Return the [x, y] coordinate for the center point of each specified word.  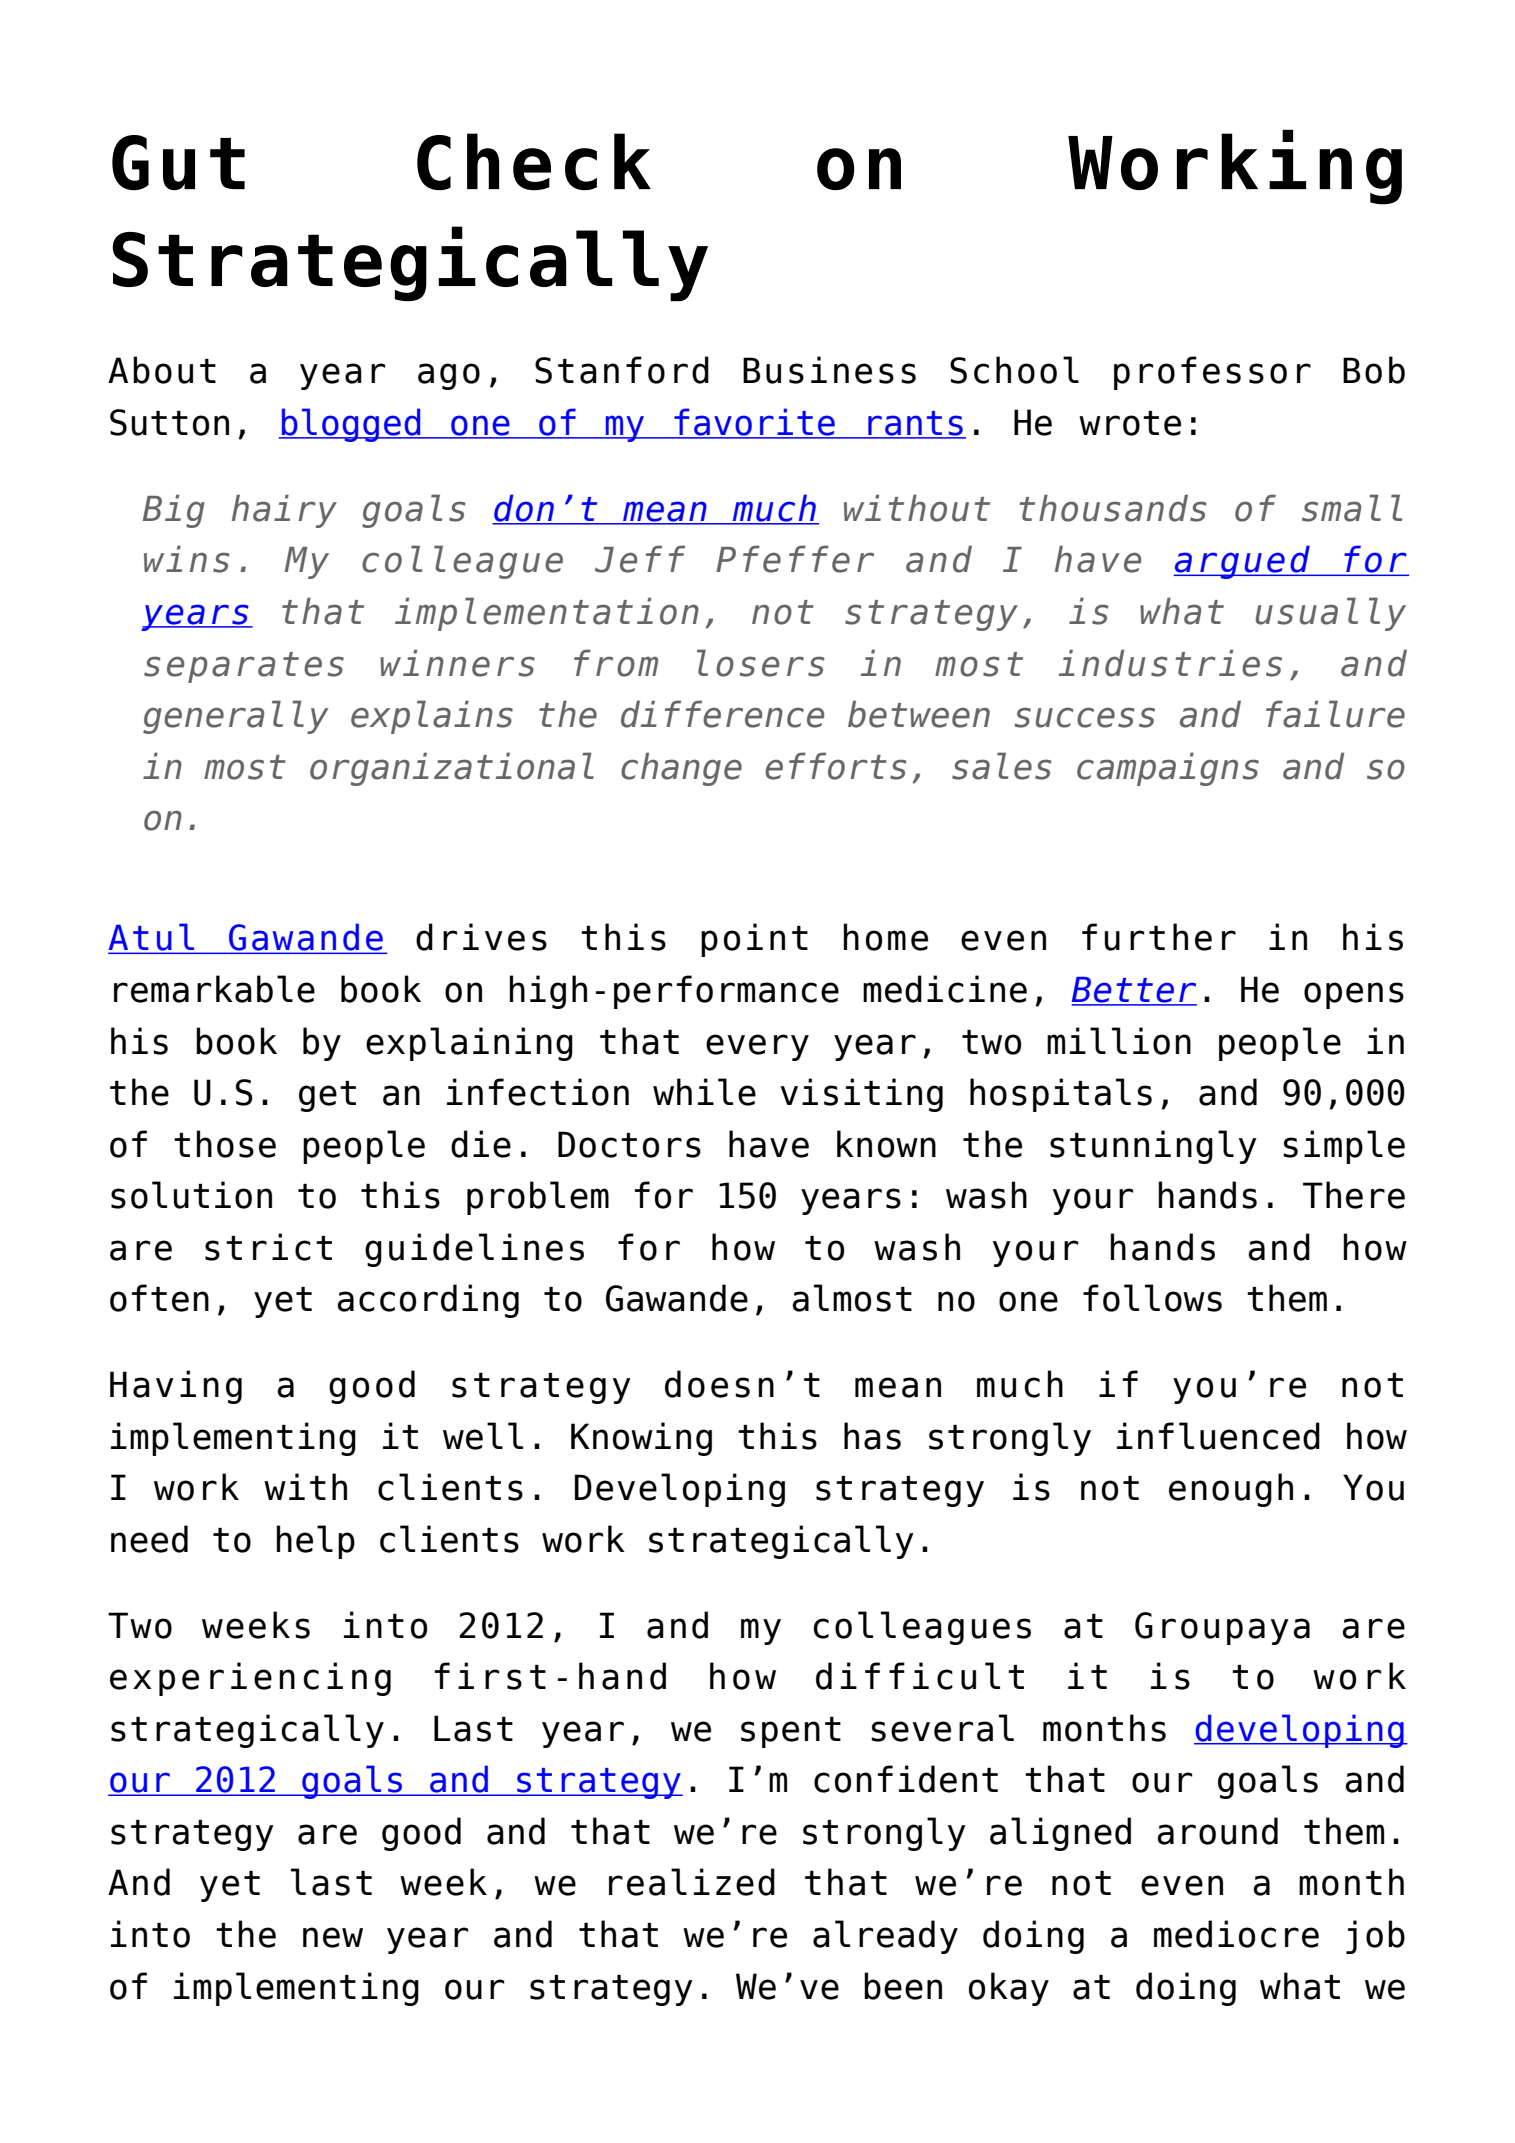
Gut [178, 162]
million [1119, 1041]
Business [829, 370]
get [327, 1096]
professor [1212, 373]
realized [692, 1882]
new [333, 1937]
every [757, 1047]
